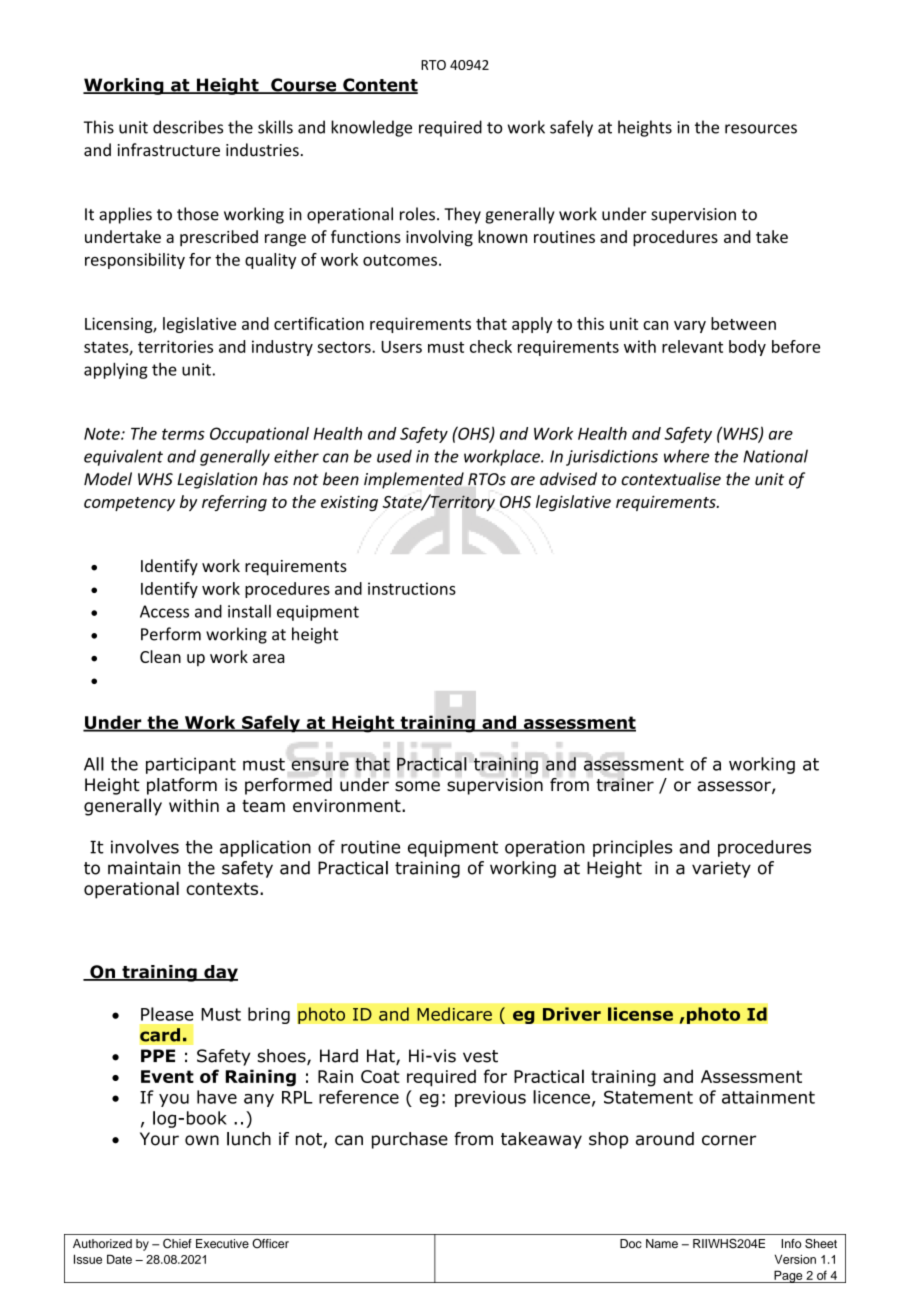 Image resolution: width=924 pixels, height=1308 pixels. Describe the element at coordinates (164, 611) in the page. I see `Access` at that location.
